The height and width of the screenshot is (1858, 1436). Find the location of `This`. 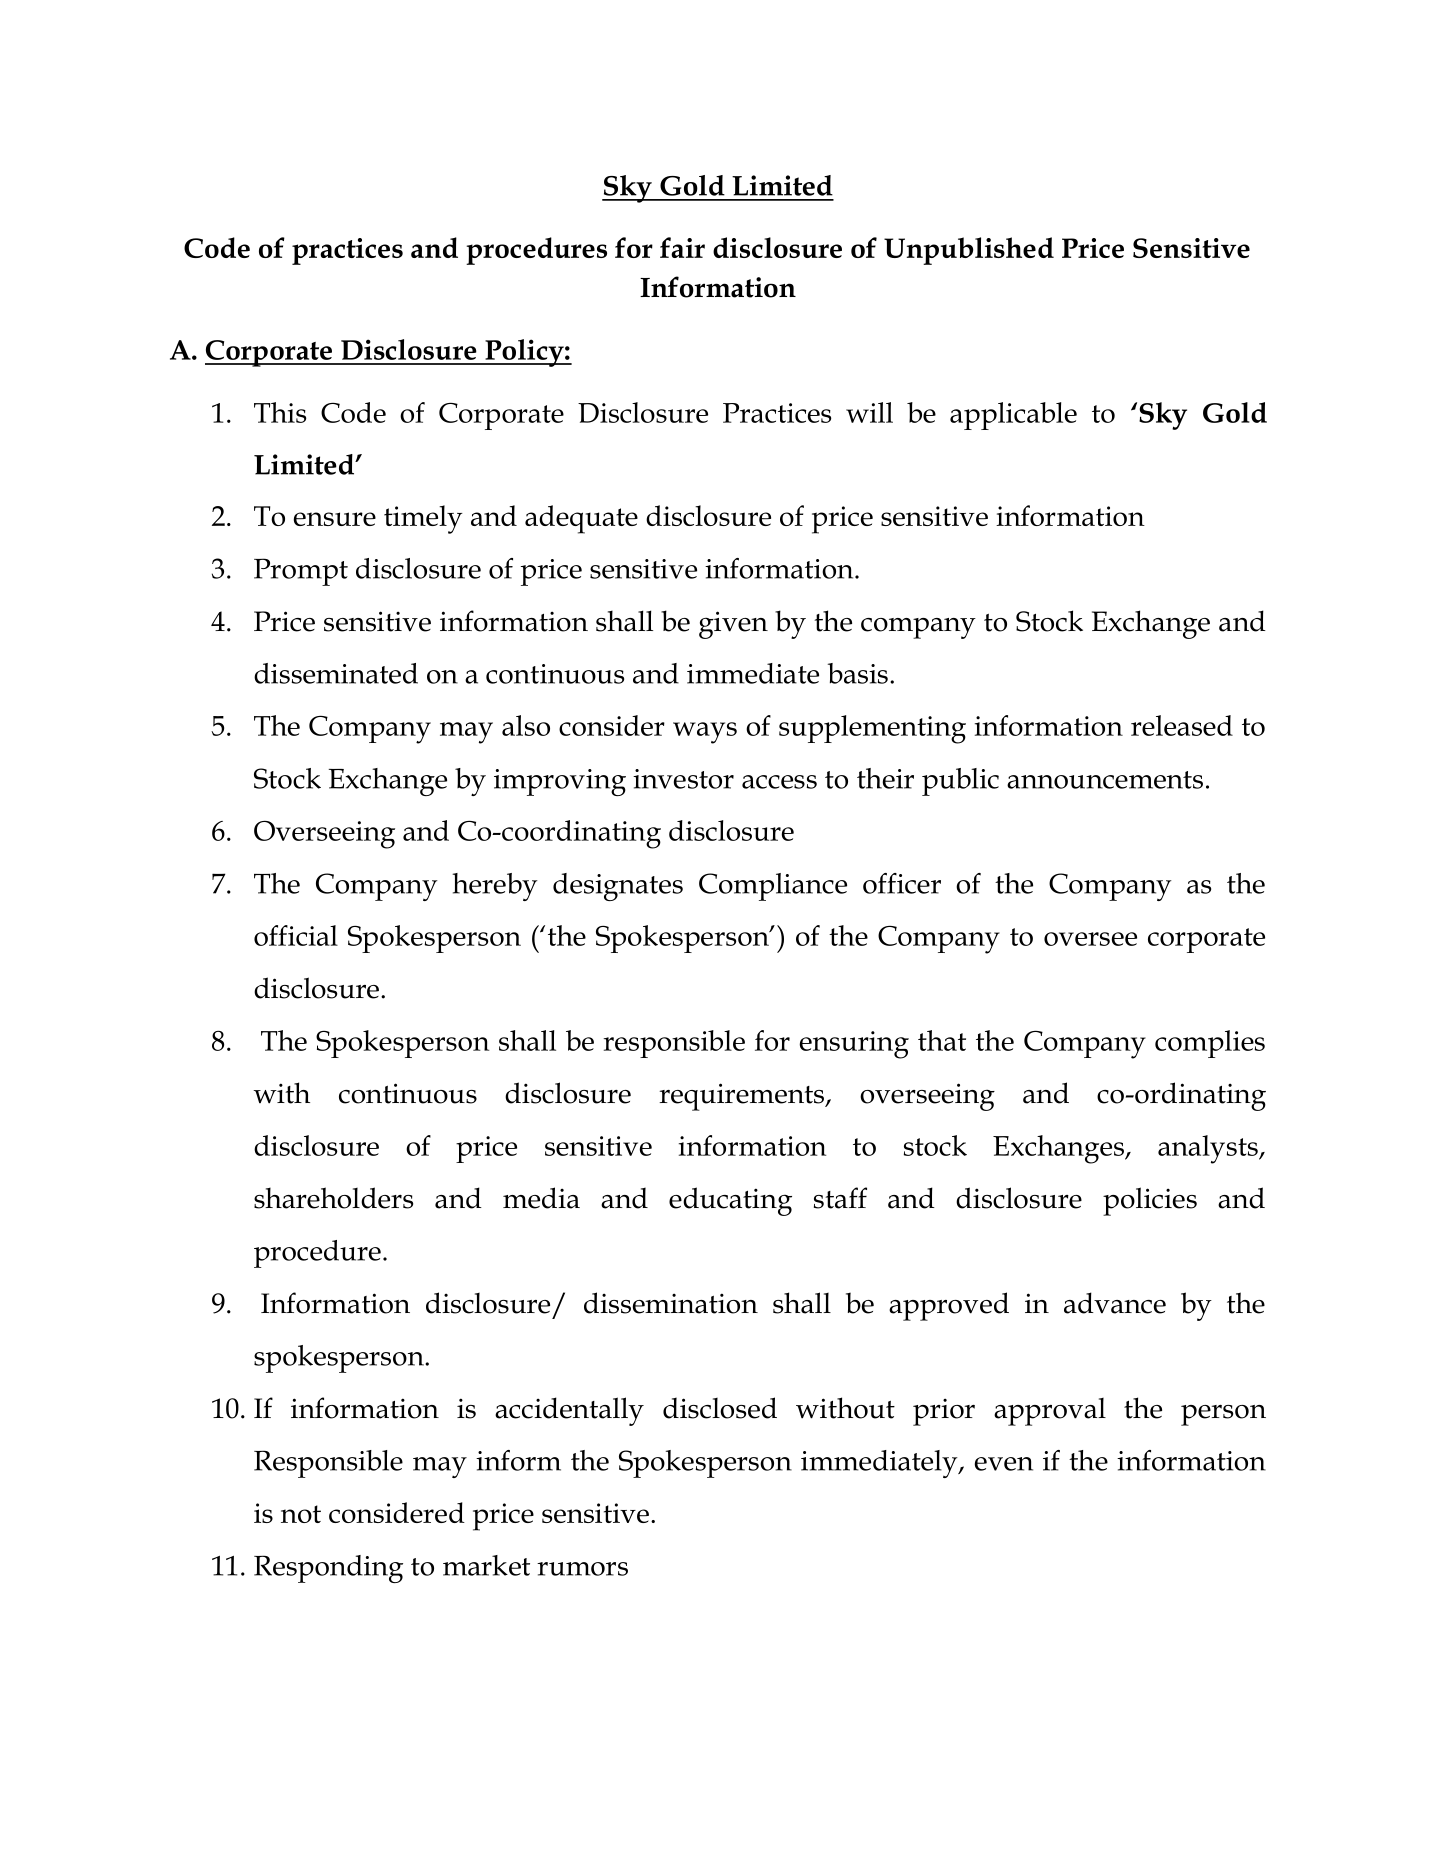

This is located at coordinates (280, 412).
